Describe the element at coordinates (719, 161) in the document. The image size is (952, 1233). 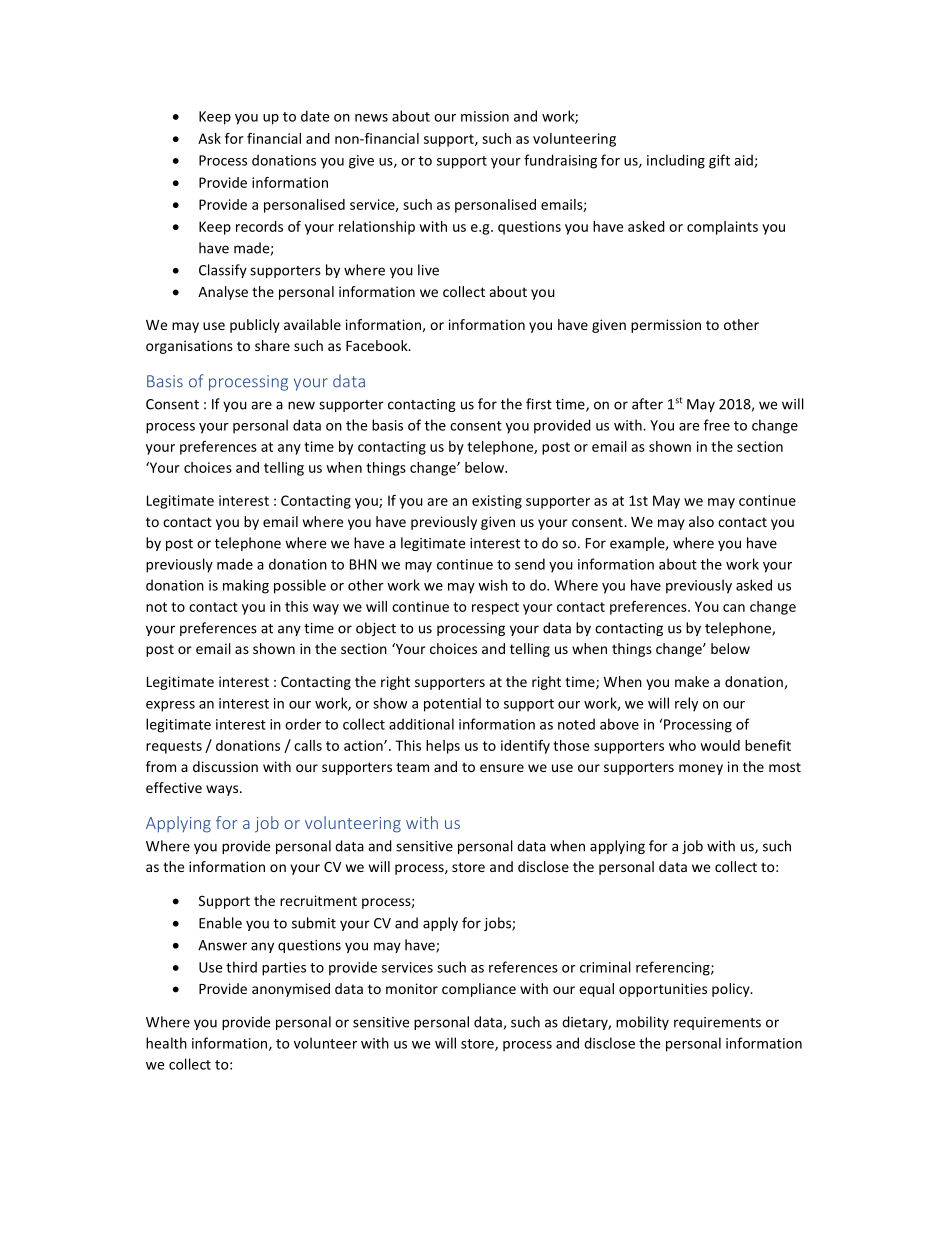
I see `gift` at that location.
